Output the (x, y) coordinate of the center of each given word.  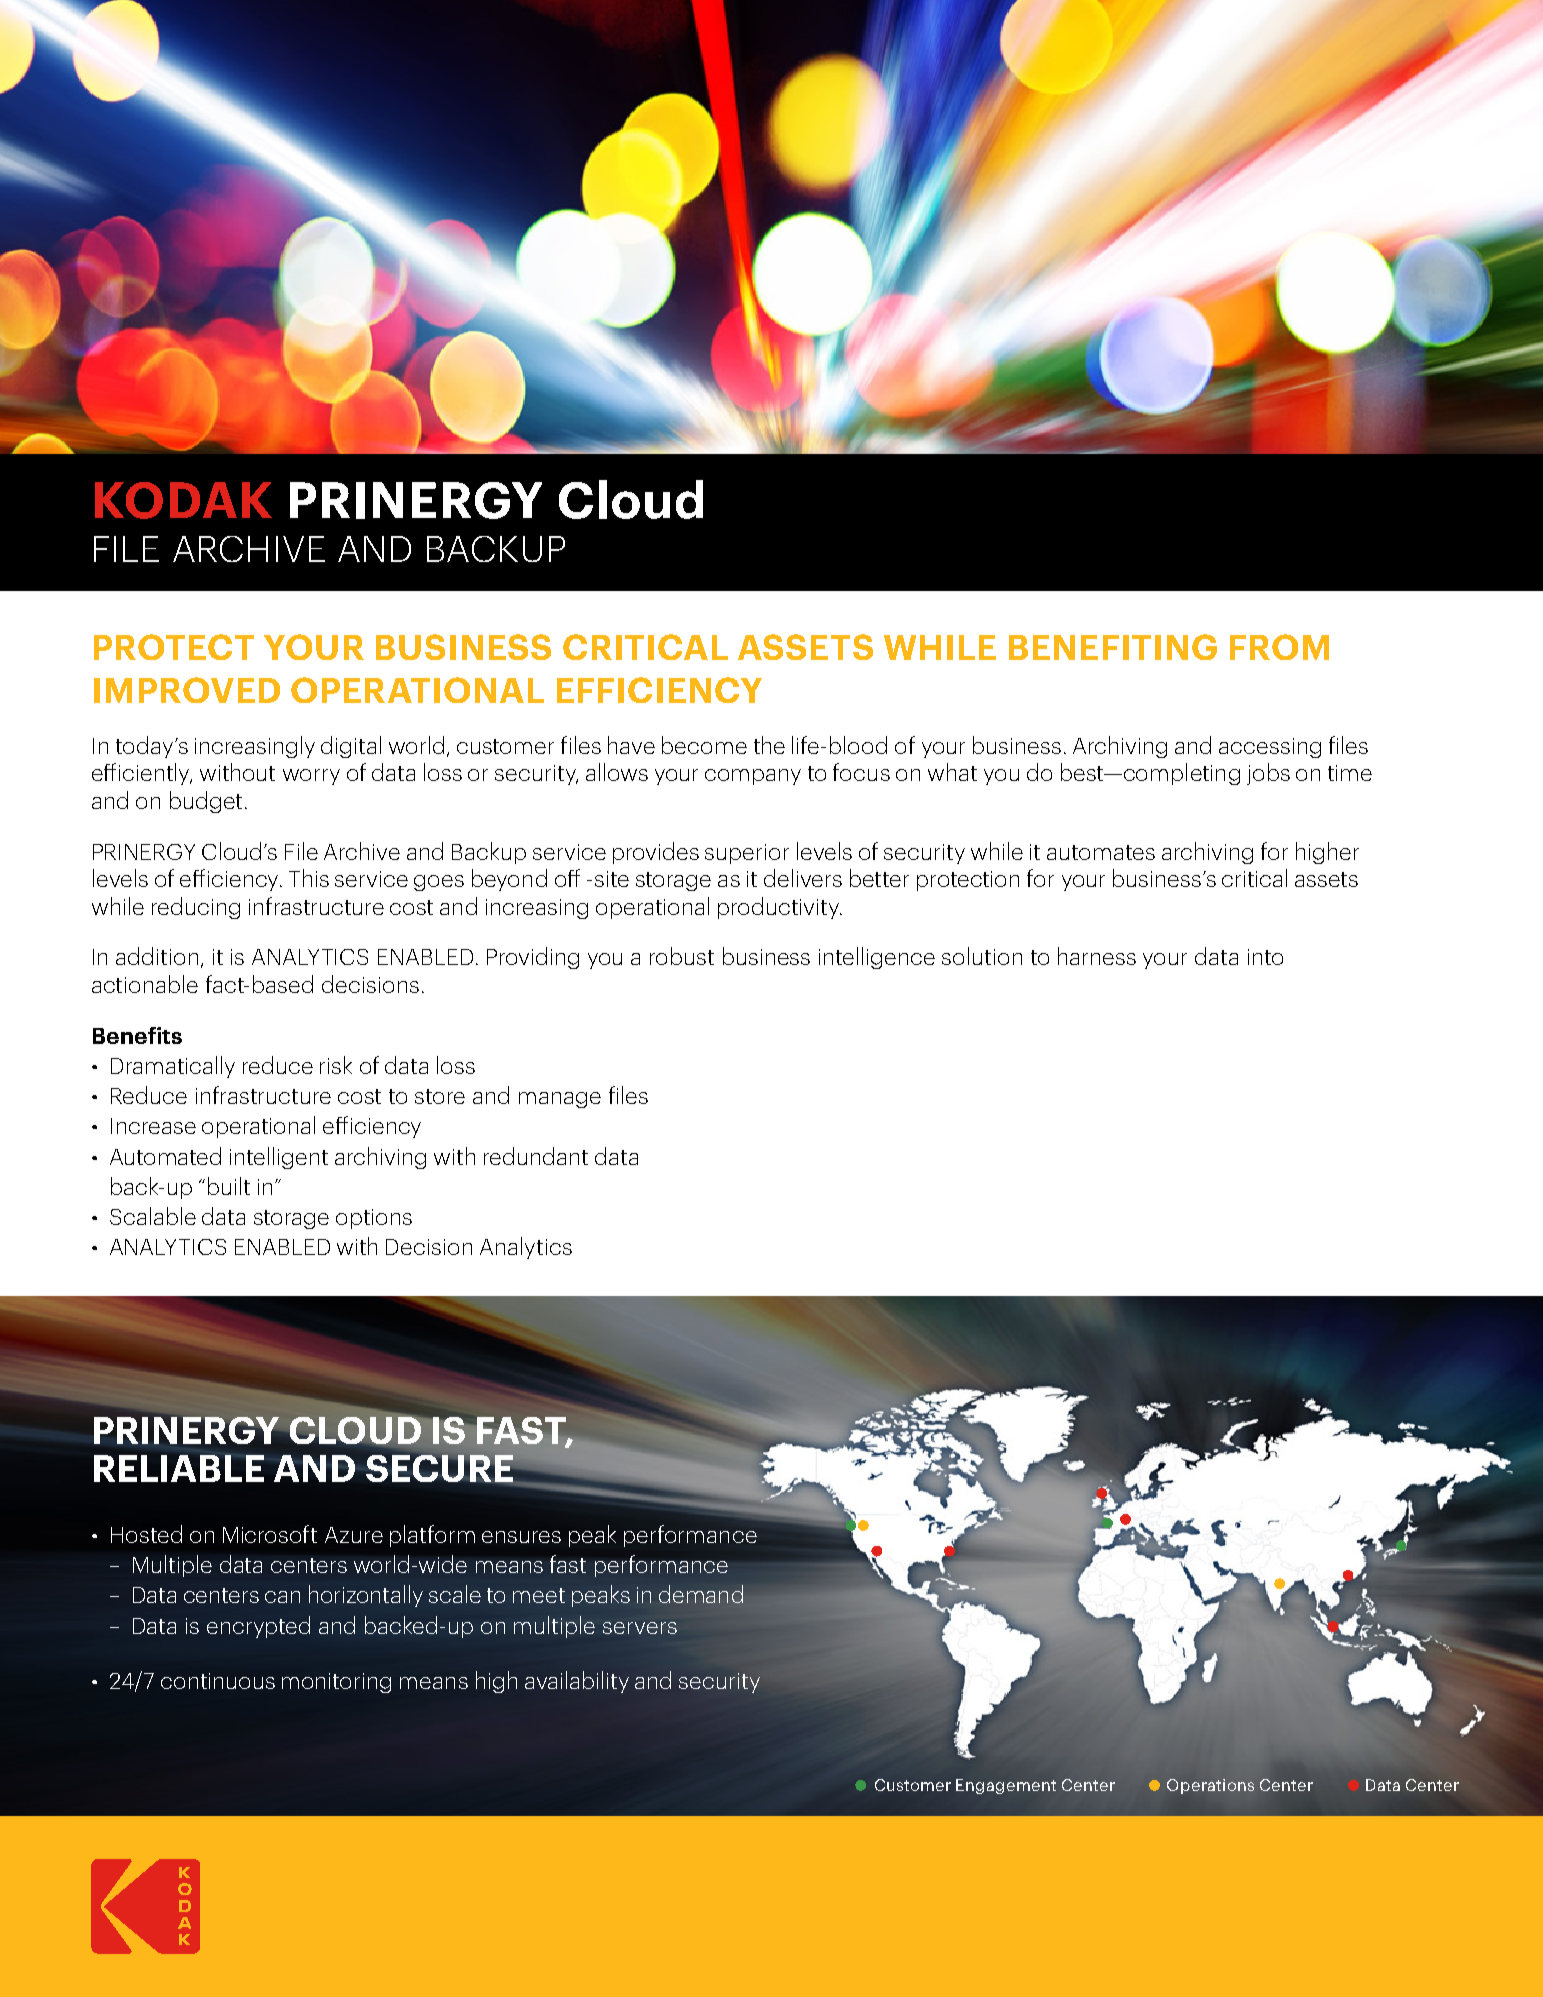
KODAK (183, 500)
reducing (196, 908)
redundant (536, 1156)
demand (701, 1594)
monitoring (336, 1683)
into (1265, 957)
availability (577, 1682)
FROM (1279, 647)
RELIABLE (180, 1467)
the (769, 745)
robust (682, 956)
